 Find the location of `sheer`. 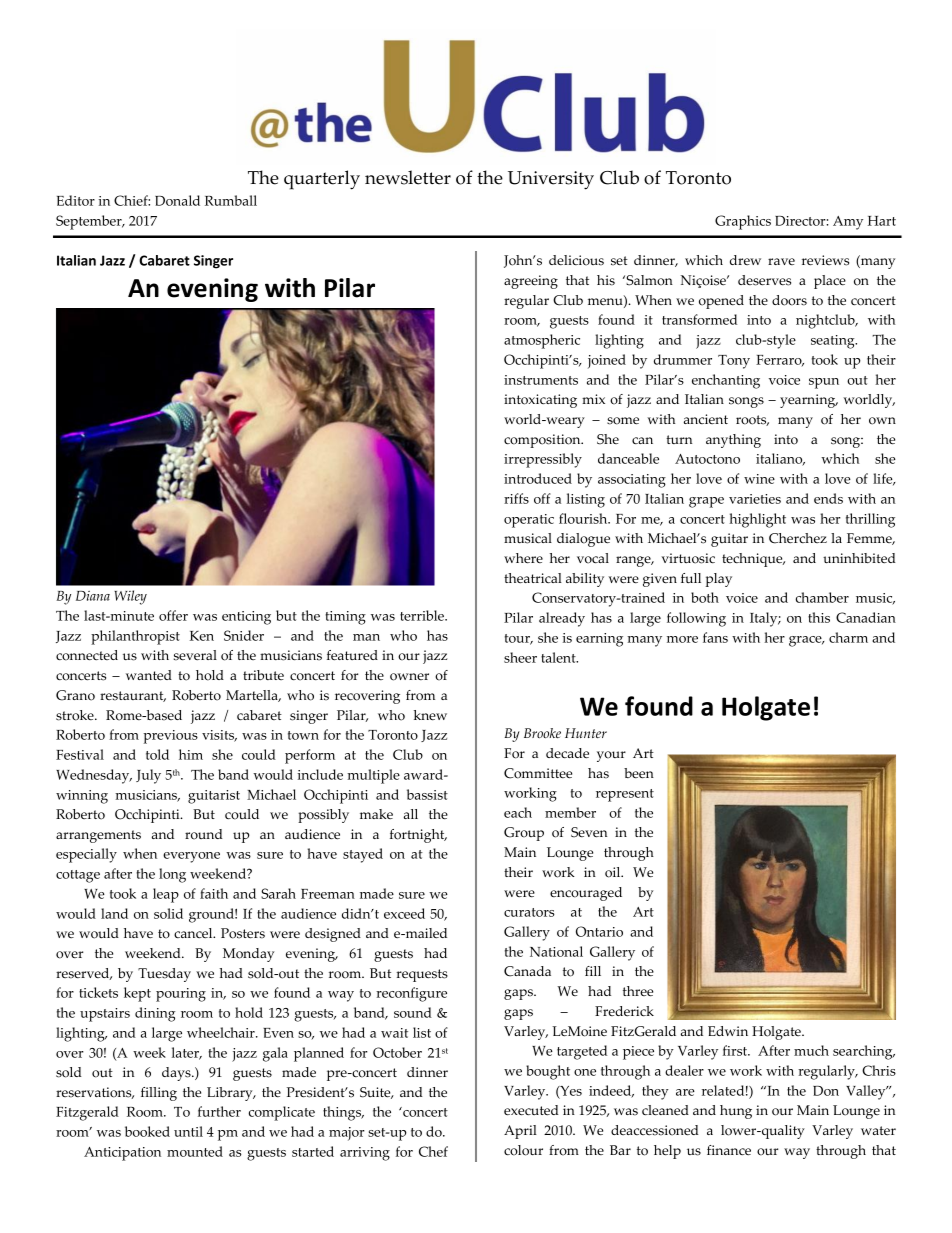

sheer is located at coordinates (520, 657).
